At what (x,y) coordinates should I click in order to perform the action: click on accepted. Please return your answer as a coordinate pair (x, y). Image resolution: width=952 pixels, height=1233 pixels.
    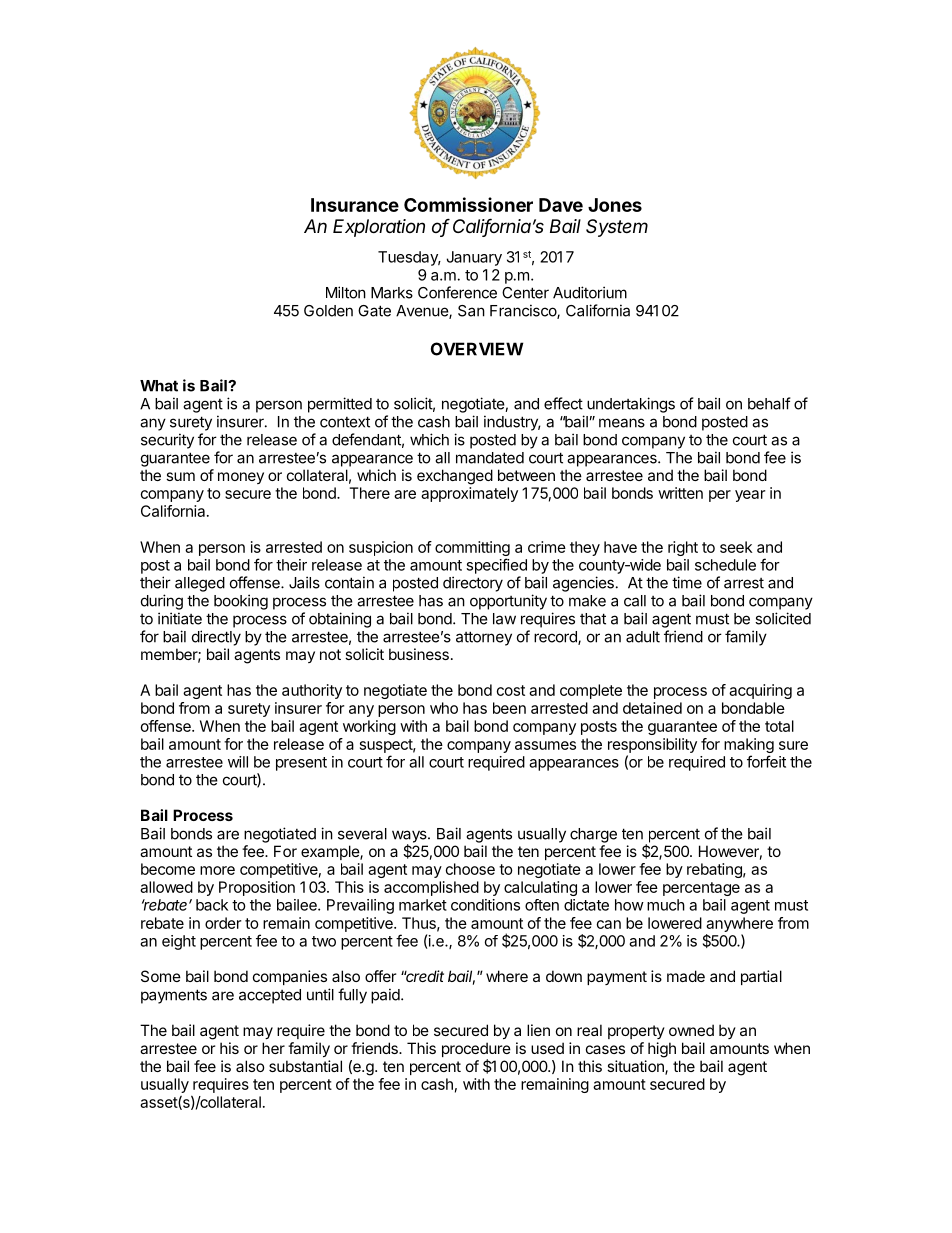
    Looking at the image, I should click on (270, 996).
